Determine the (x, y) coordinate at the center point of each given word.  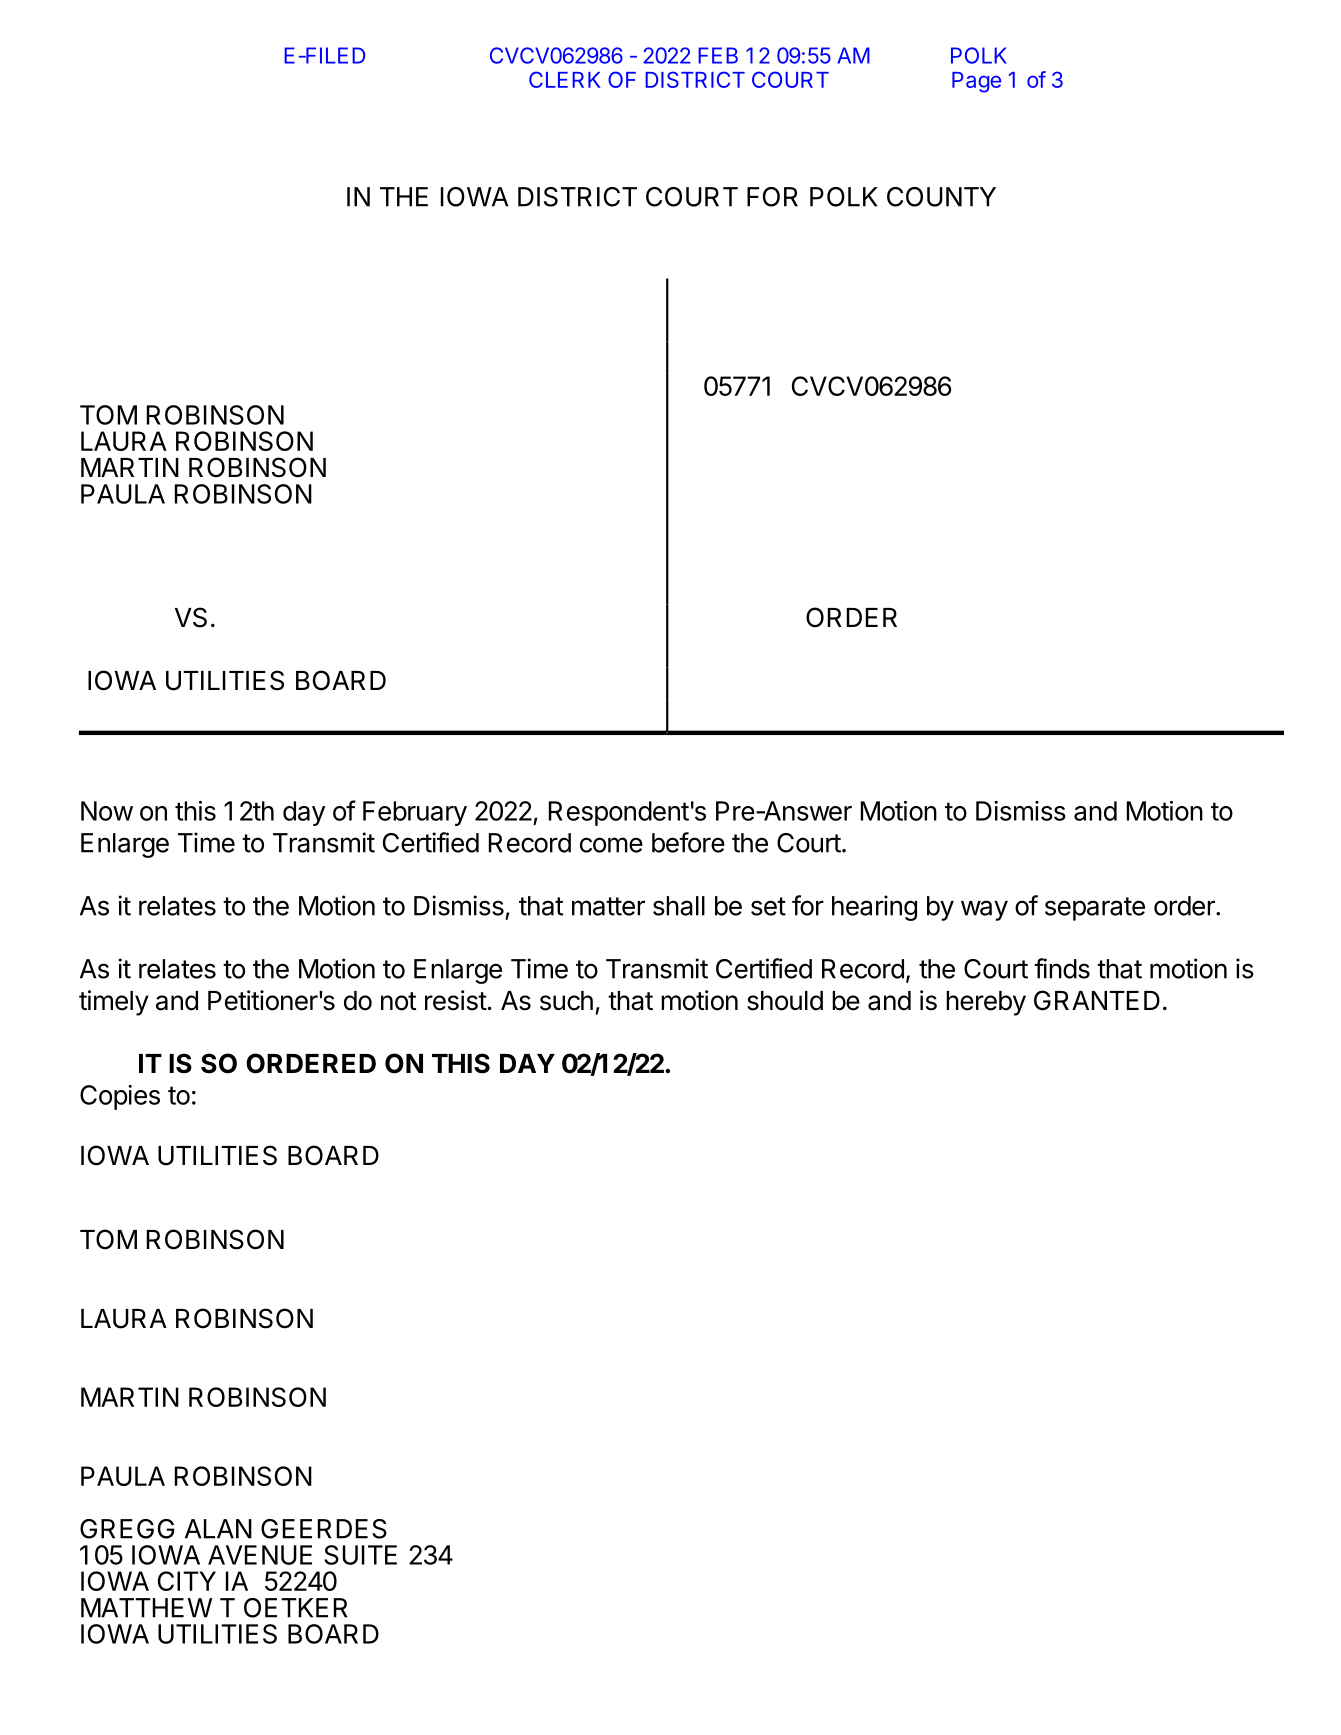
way (984, 910)
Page (976, 82)
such (566, 1001)
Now (107, 811)
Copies (120, 1097)
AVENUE (260, 1555)
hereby (986, 1003)
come (611, 845)
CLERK (564, 79)
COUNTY (941, 197)
